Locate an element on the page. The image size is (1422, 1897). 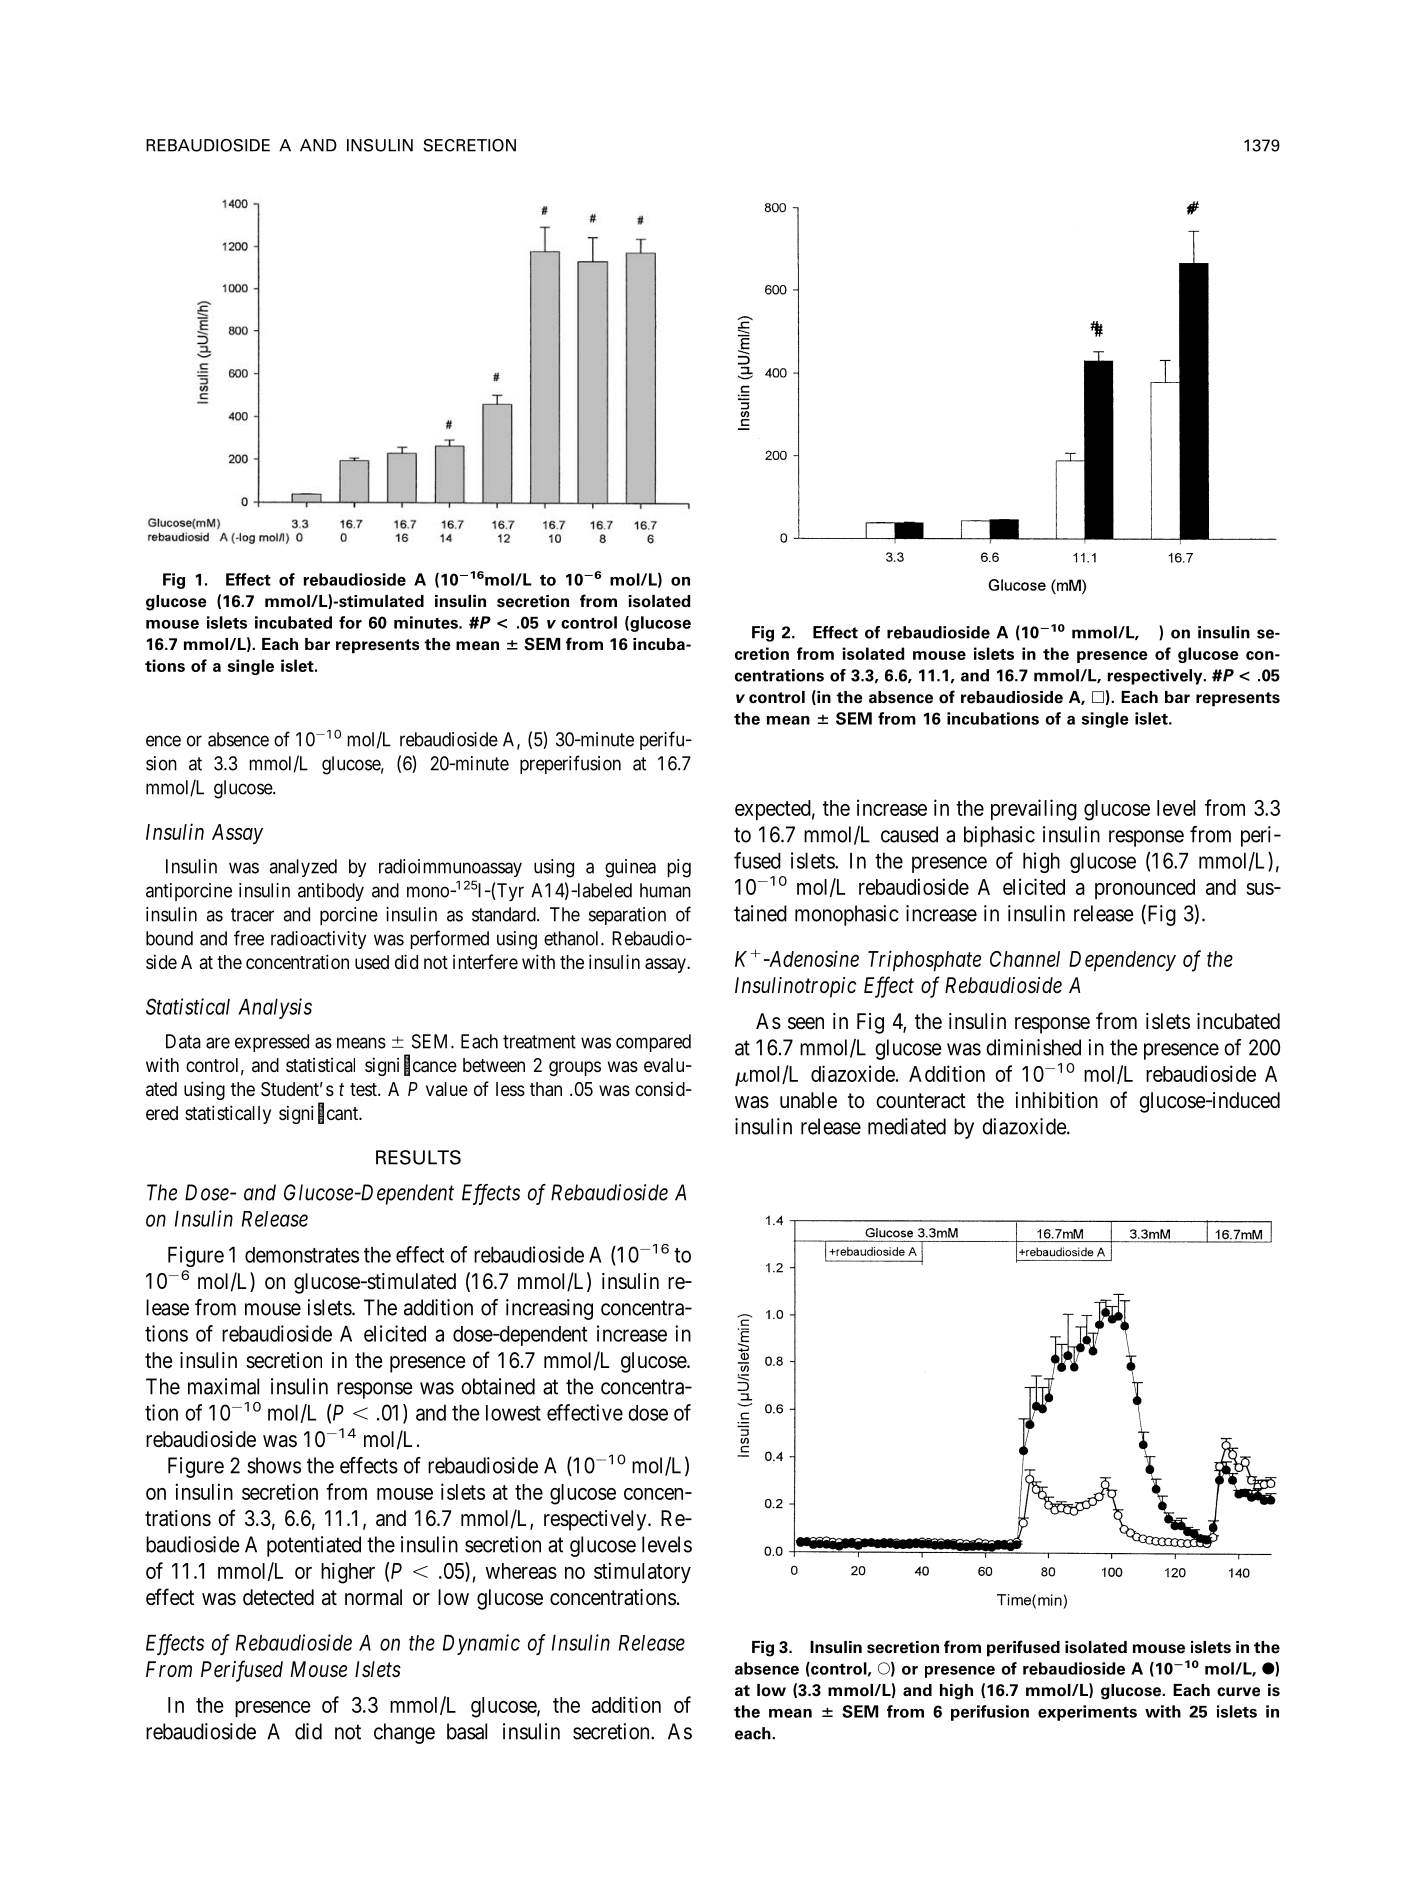
diminished is located at coordinates (1033, 1047).
